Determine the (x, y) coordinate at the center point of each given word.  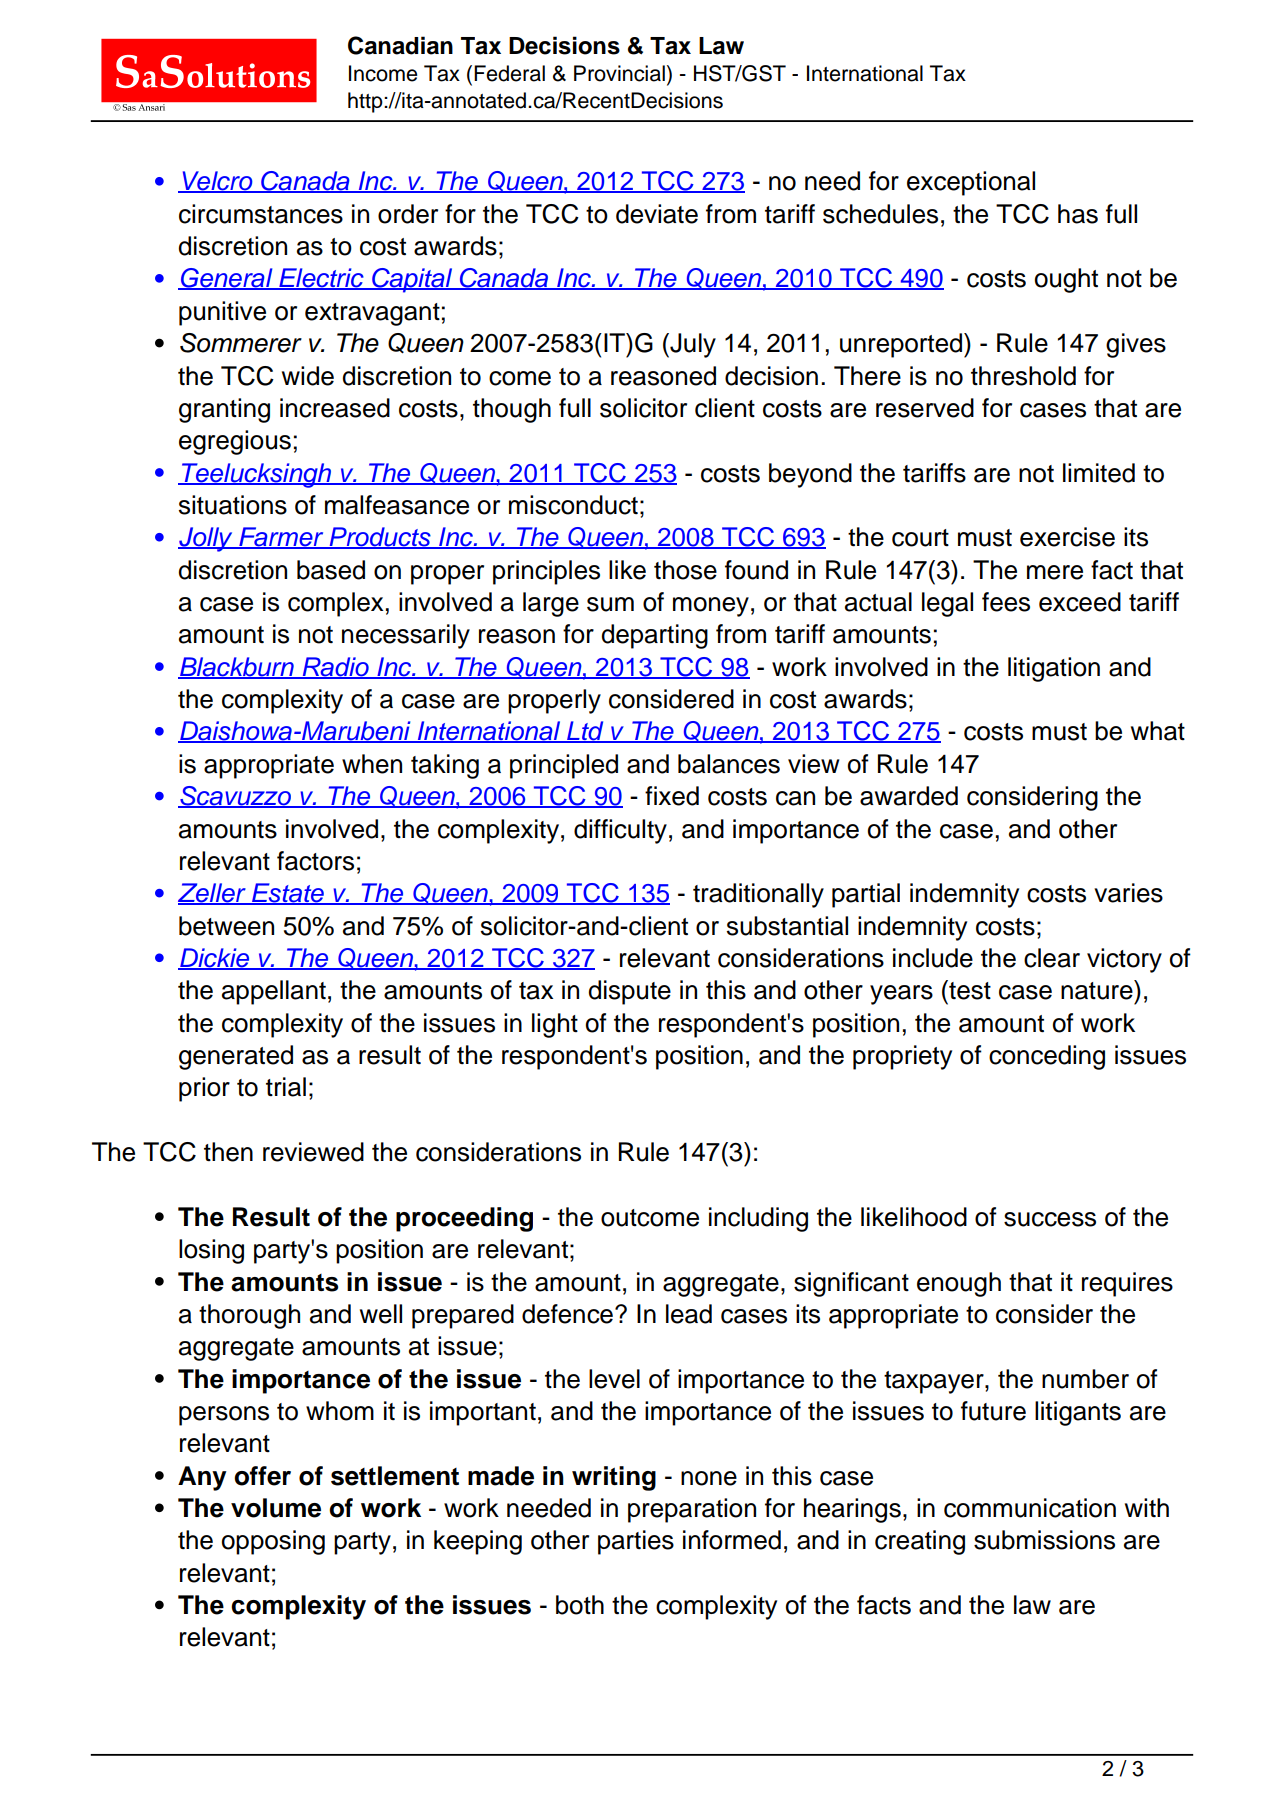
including (758, 1219)
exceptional (971, 183)
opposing (273, 1542)
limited (1099, 473)
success (1050, 1219)
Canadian (400, 45)
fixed (672, 796)
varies (1128, 893)
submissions (1044, 1540)
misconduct (573, 505)
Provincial (619, 73)
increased (335, 408)
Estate (288, 894)
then (228, 1152)
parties (636, 1542)
